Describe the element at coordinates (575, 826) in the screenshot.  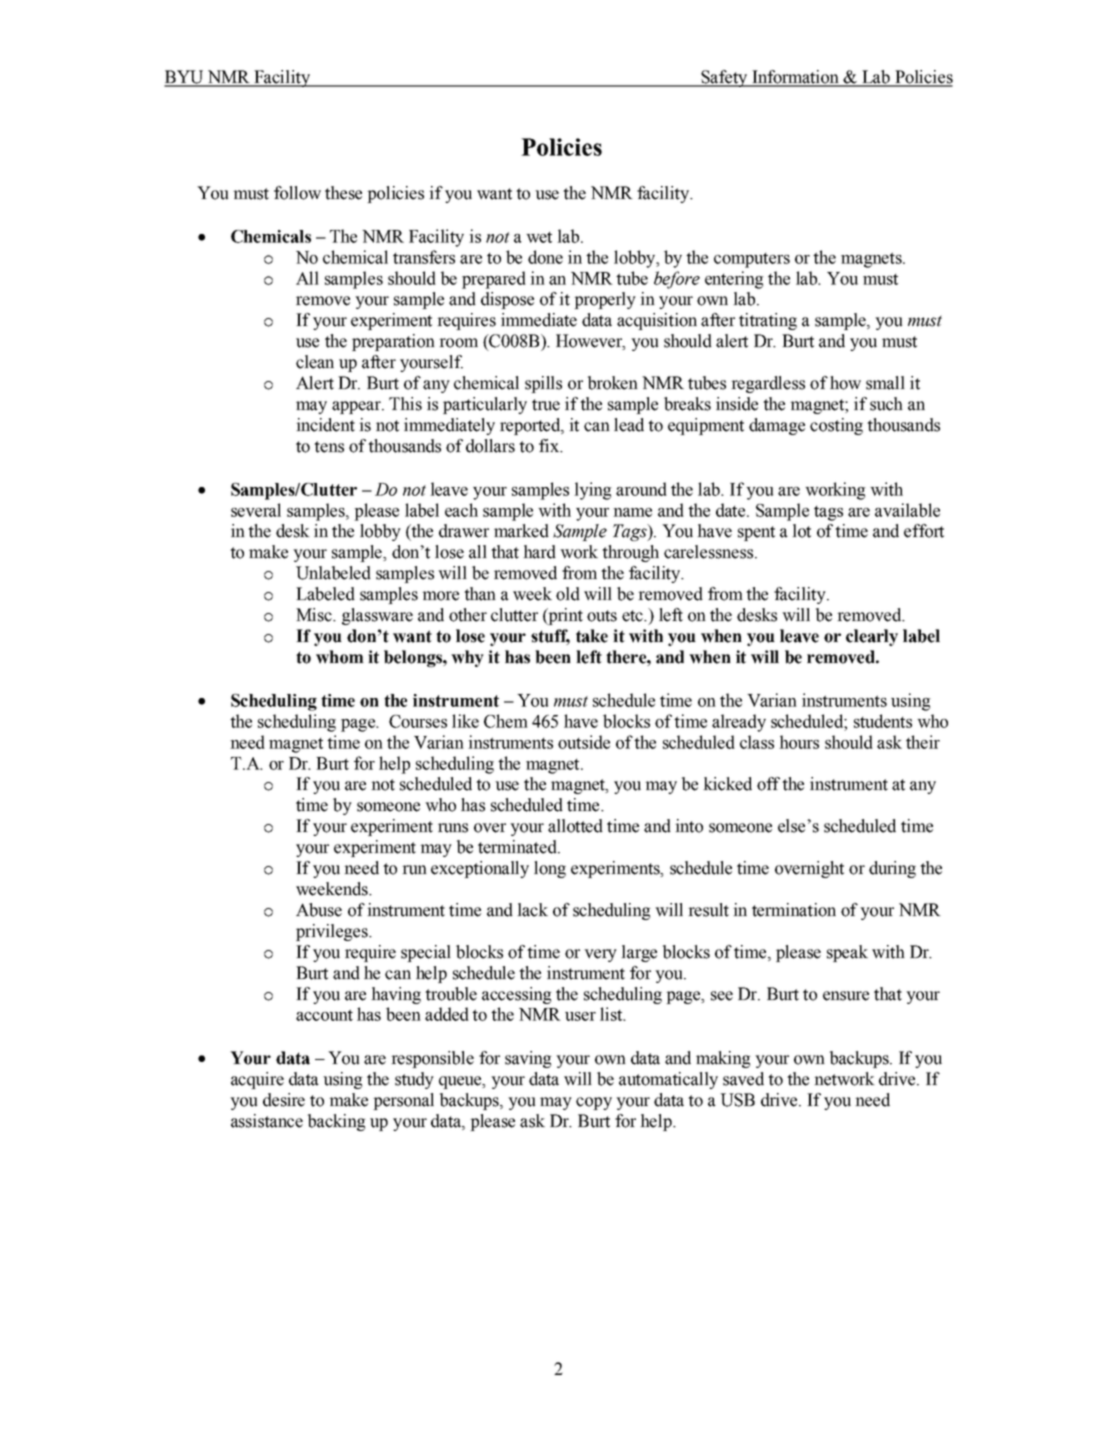
I see `allotted` at that location.
